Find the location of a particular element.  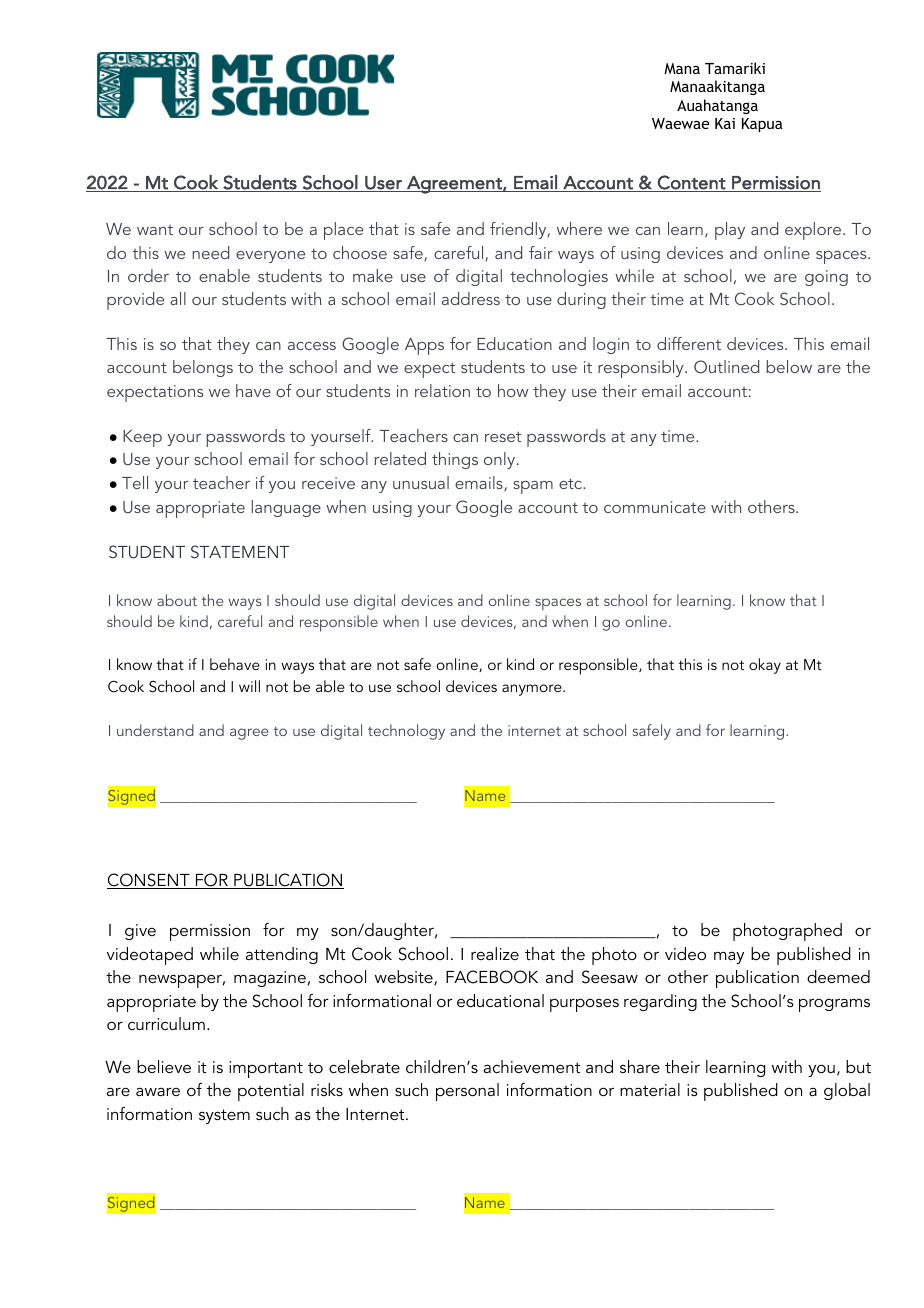

system is located at coordinates (224, 1116).
